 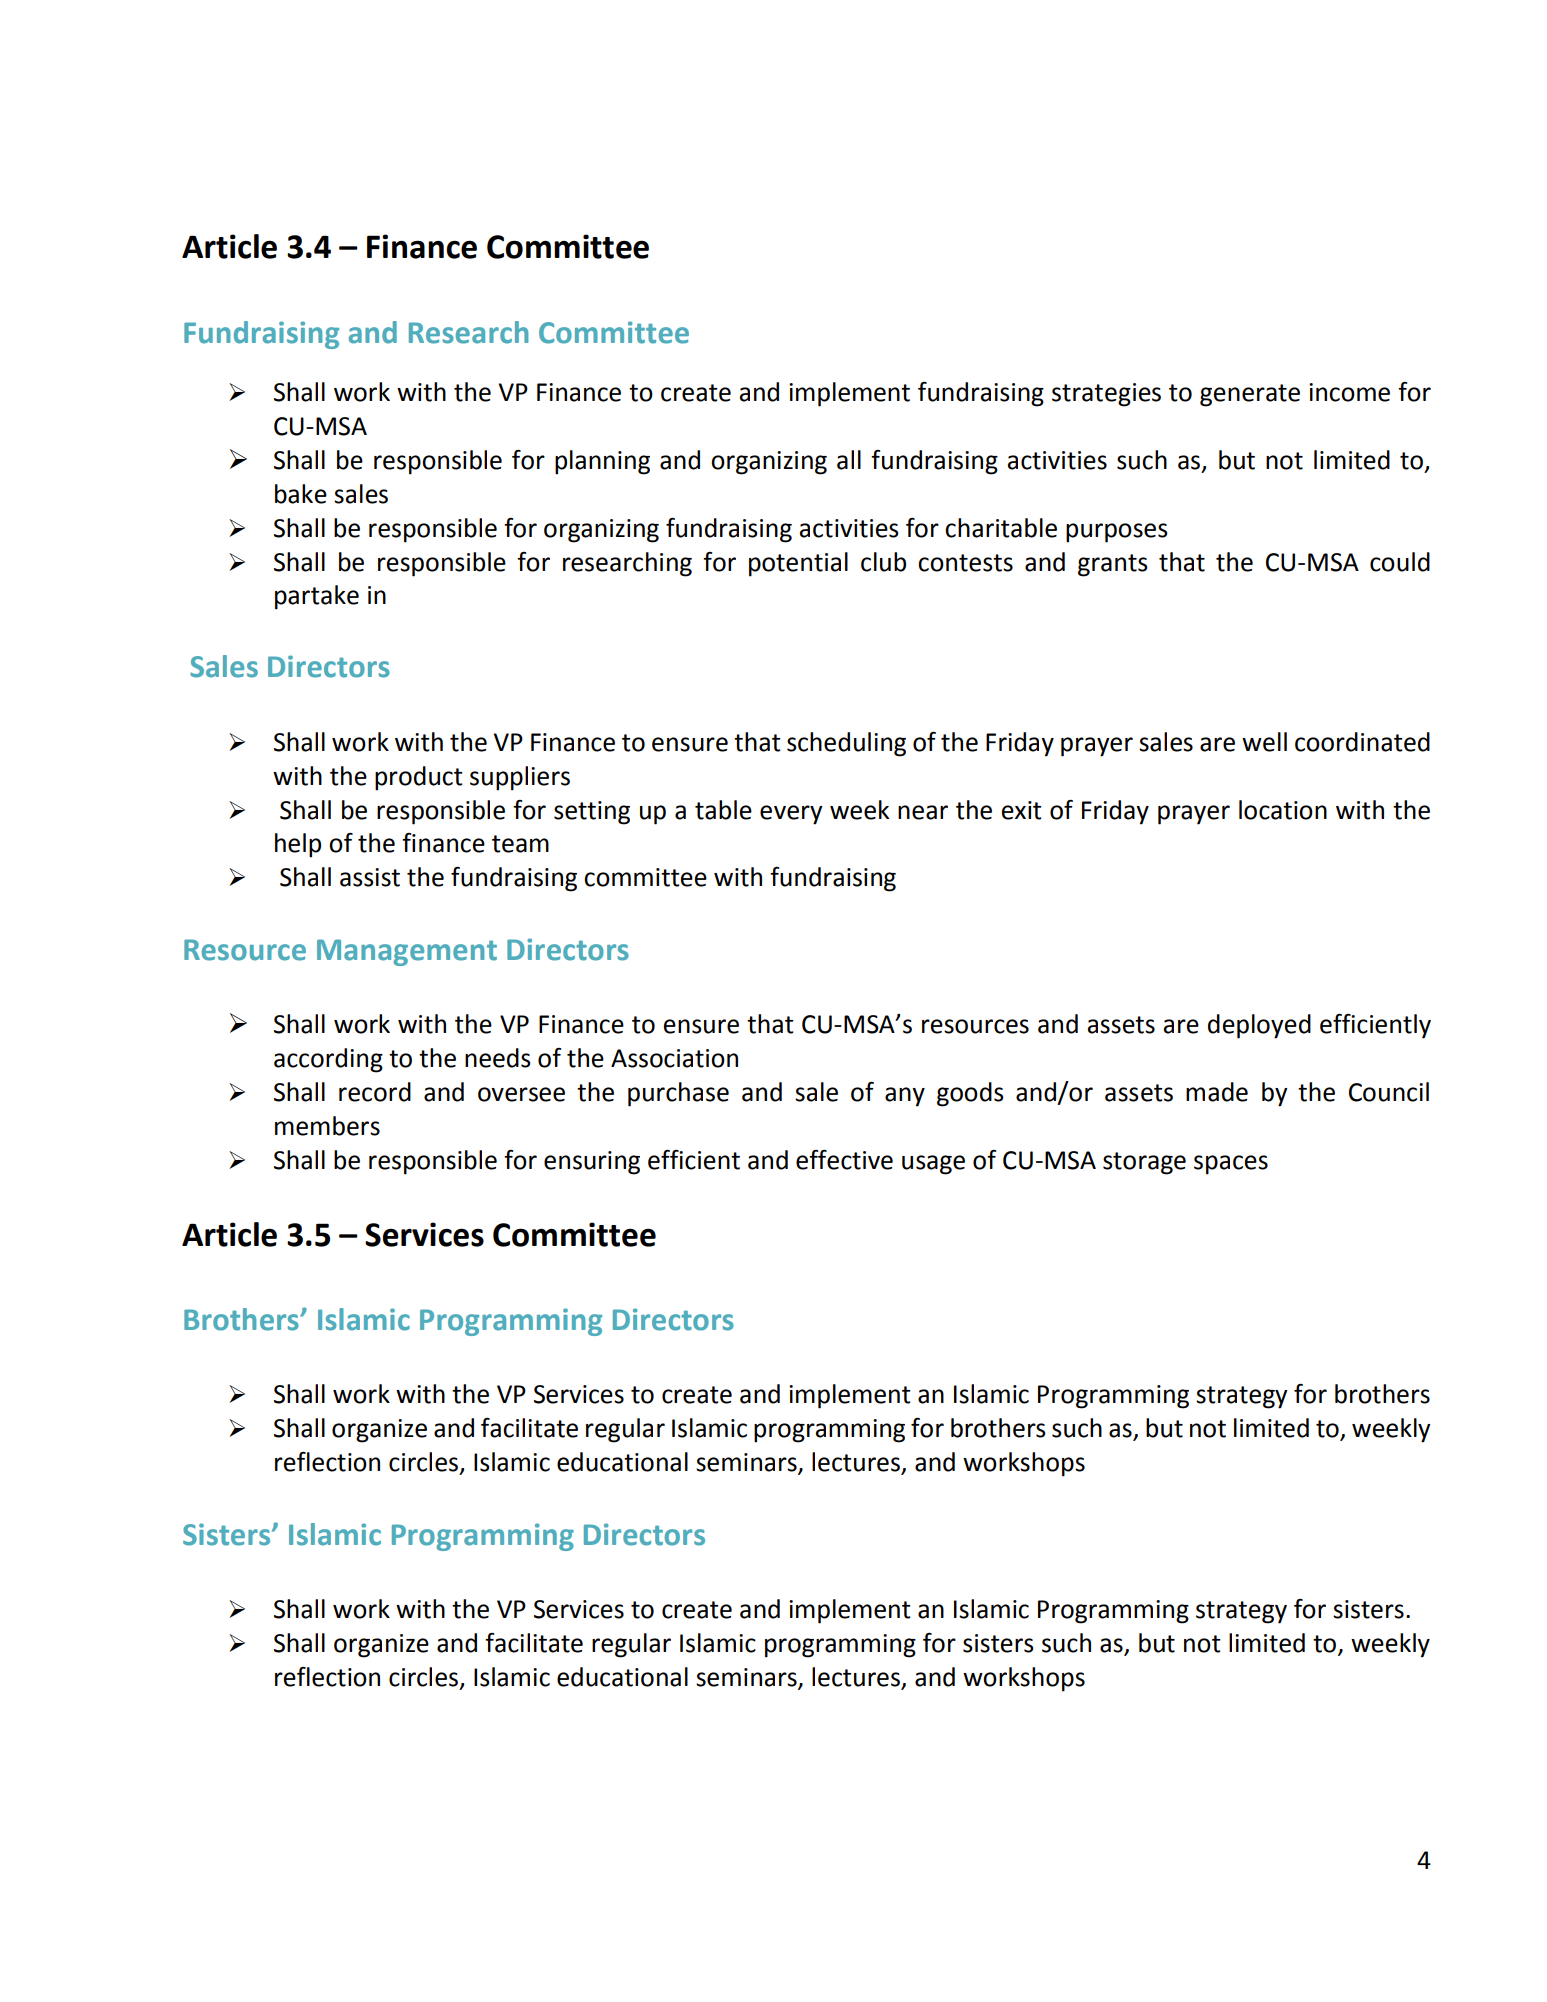 What do you see at coordinates (846, 744) in the screenshot?
I see `scheduling` at bounding box center [846, 744].
